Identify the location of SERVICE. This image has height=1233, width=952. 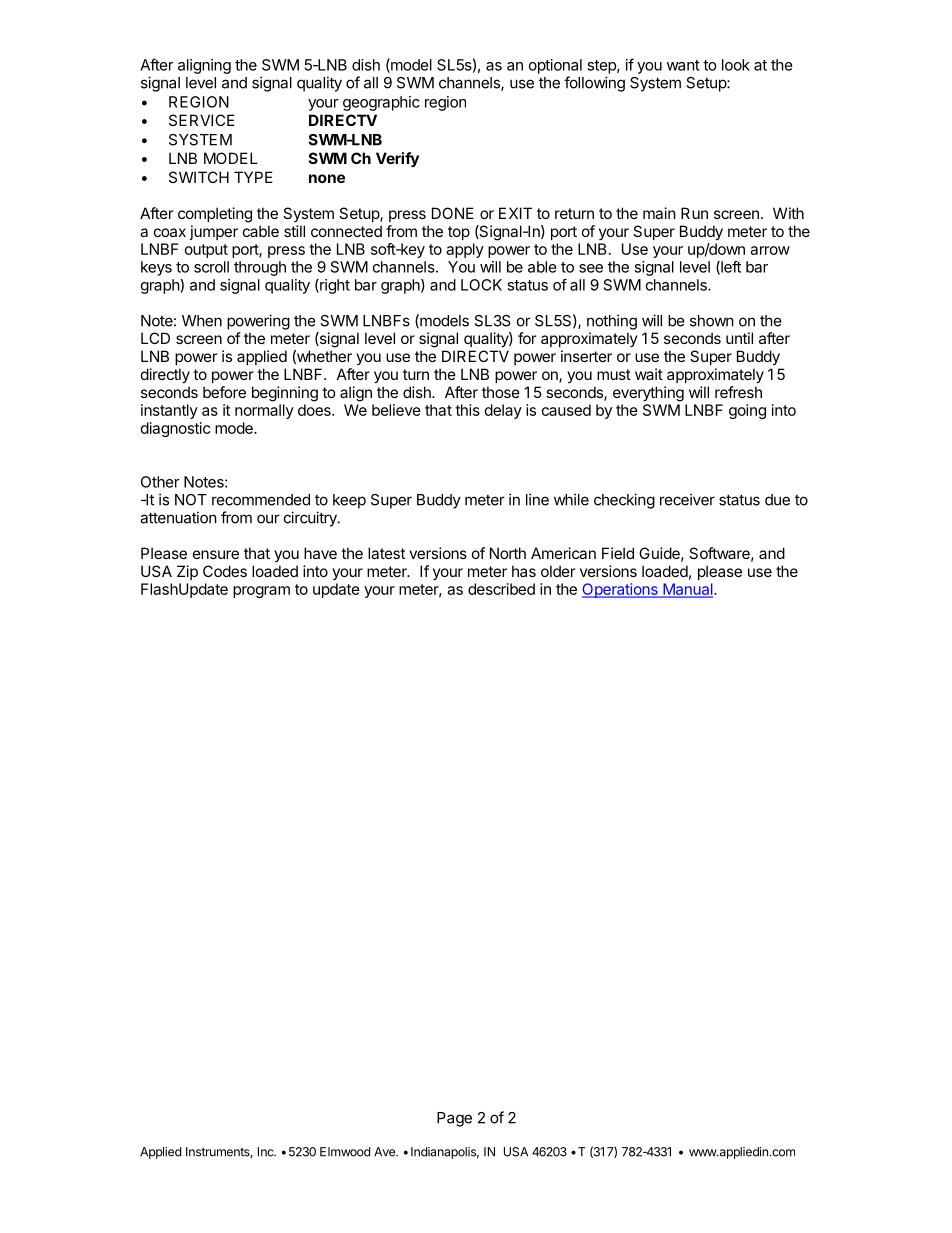
(202, 120).
